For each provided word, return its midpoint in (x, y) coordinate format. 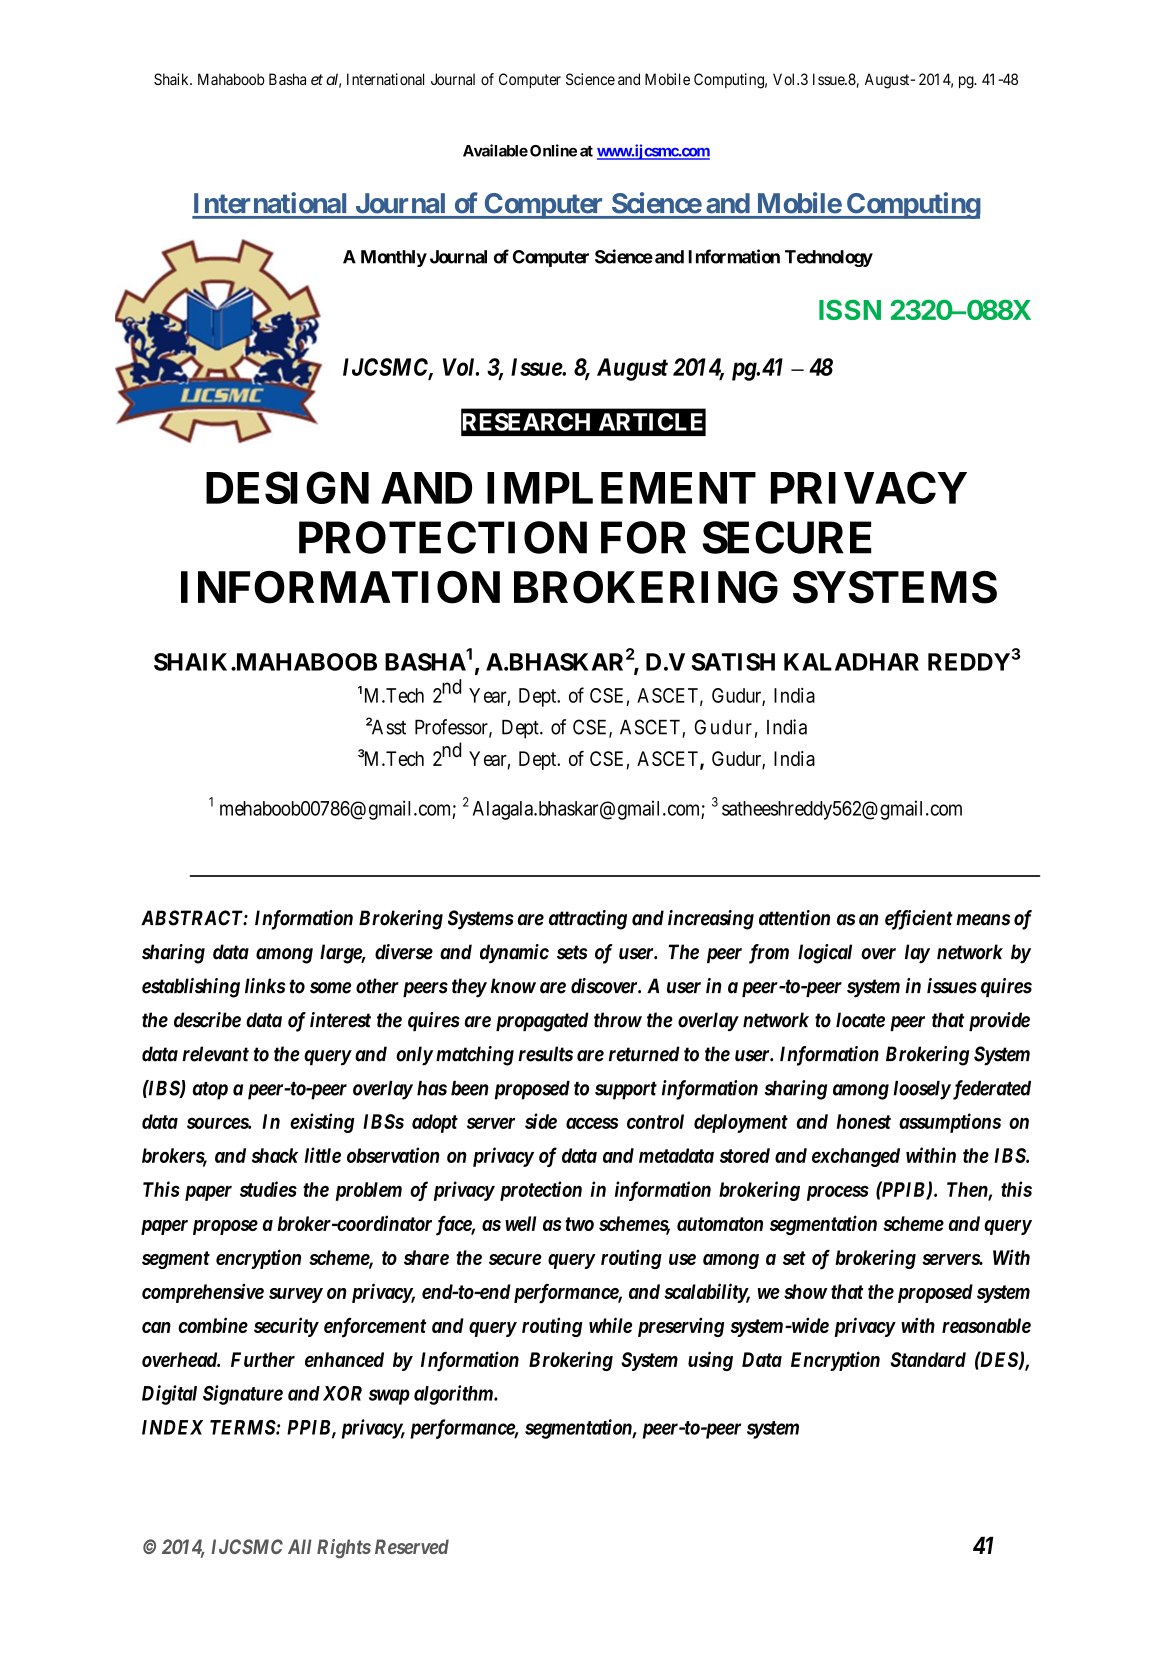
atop (210, 1091)
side (541, 1121)
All (300, 1546)
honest (863, 1121)
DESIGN (287, 487)
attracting (588, 920)
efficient (919, 920)
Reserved (412, 1546)
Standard (928, 1359)
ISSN (850, 309)
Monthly (394, 258)
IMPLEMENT (621, 488)
